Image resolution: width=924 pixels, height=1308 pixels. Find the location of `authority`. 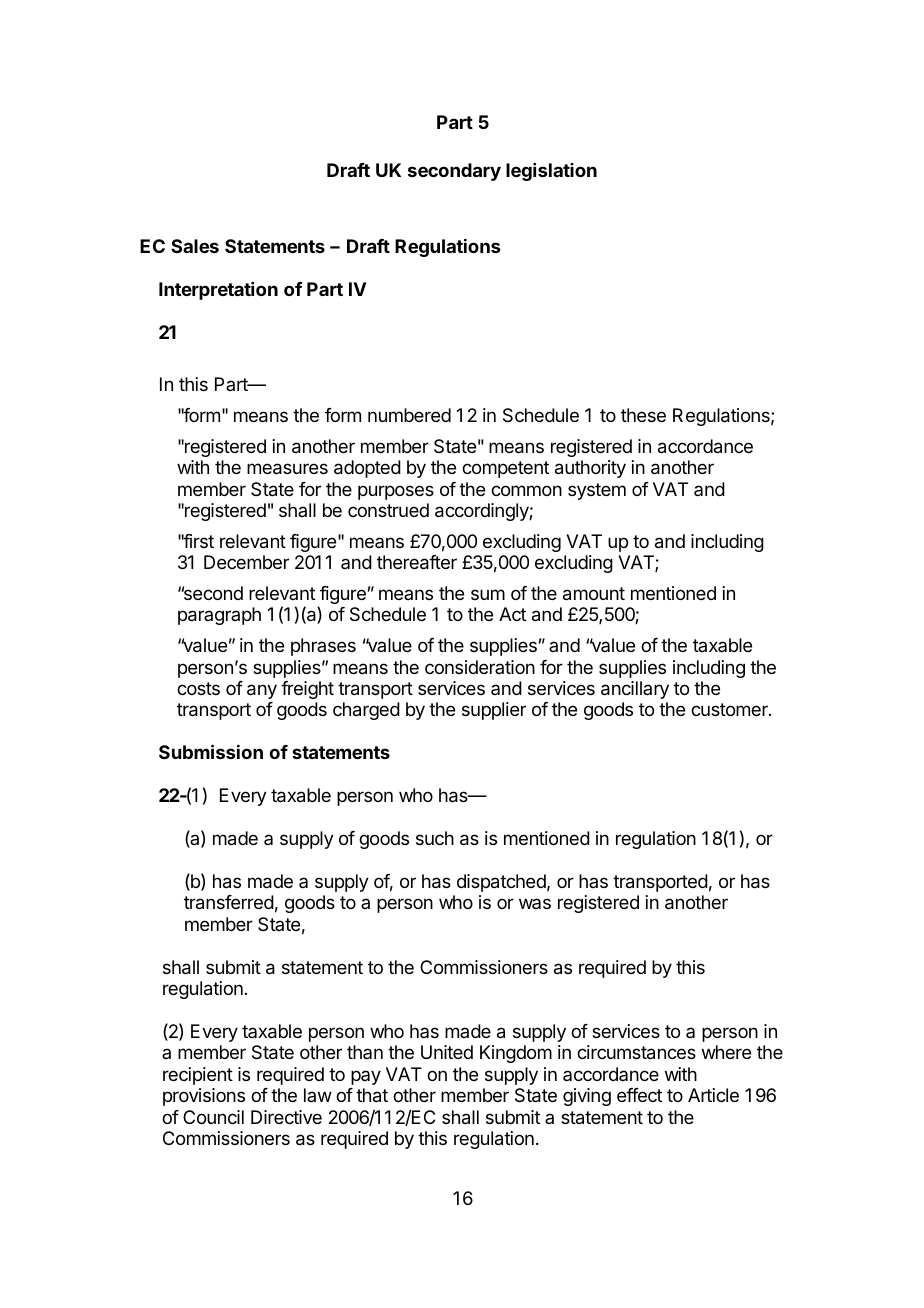

authority is located at coordinates (590, 469).
